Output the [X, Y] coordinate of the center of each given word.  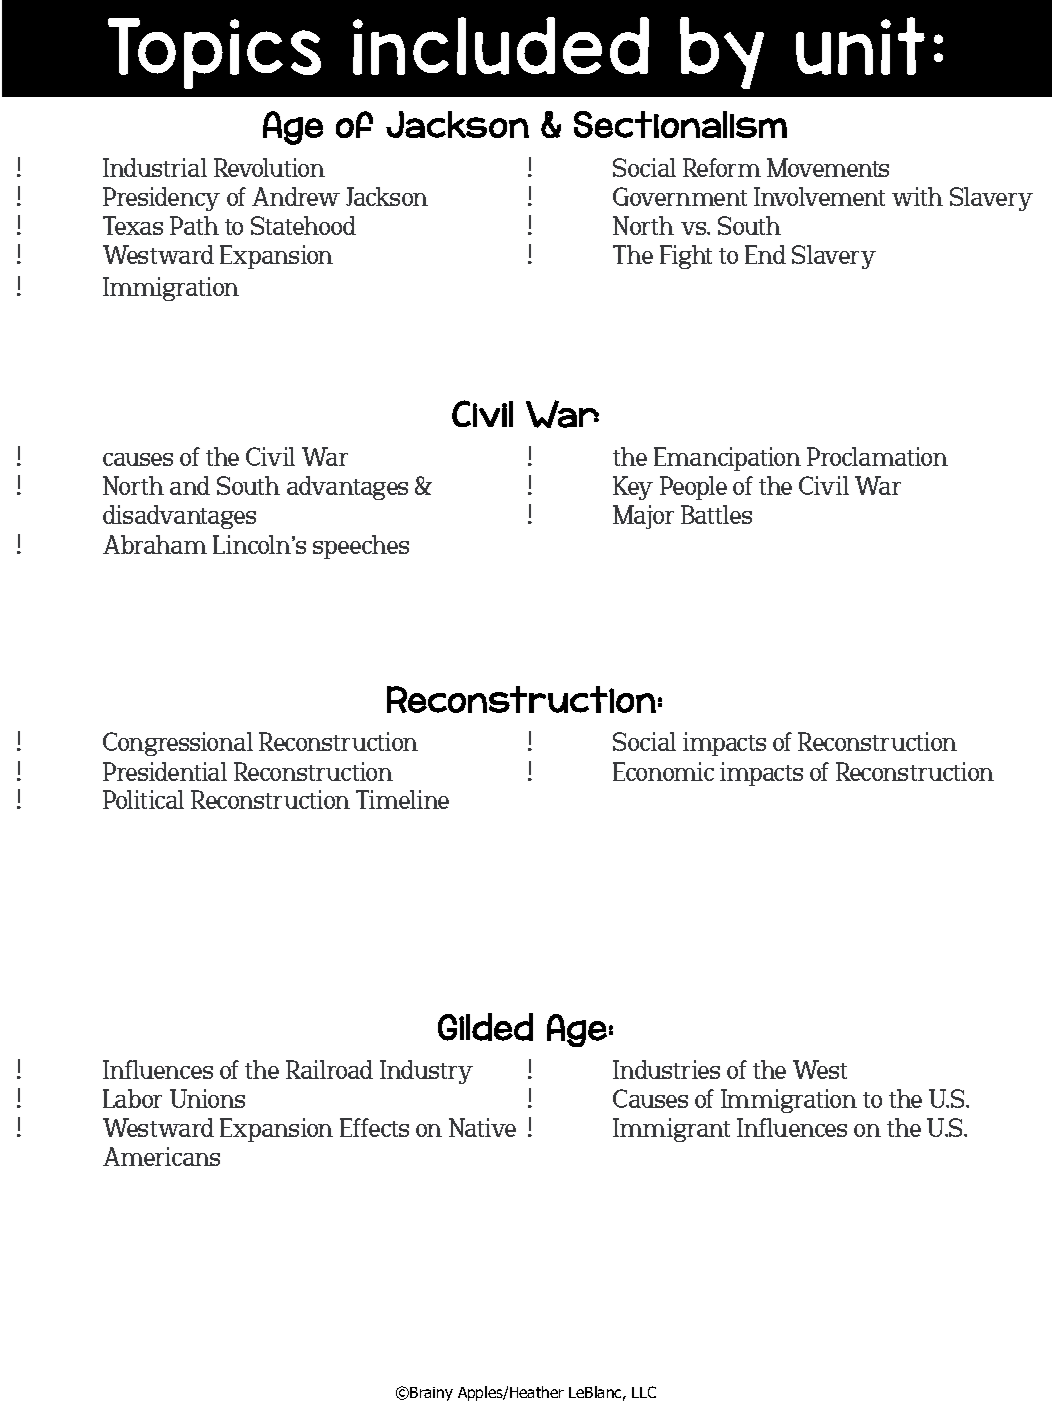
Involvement [819, 196]
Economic [663, 771]
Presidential [165, 771]
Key [633, 488]
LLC [644, 1392]
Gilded [485, 1027]
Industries [666, 1069]
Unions [207, 1098]
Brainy [431, 1394]
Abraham [155, 544]
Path [194, 225]
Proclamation [877, 456]
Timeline [402, 799]
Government [680, 196]
